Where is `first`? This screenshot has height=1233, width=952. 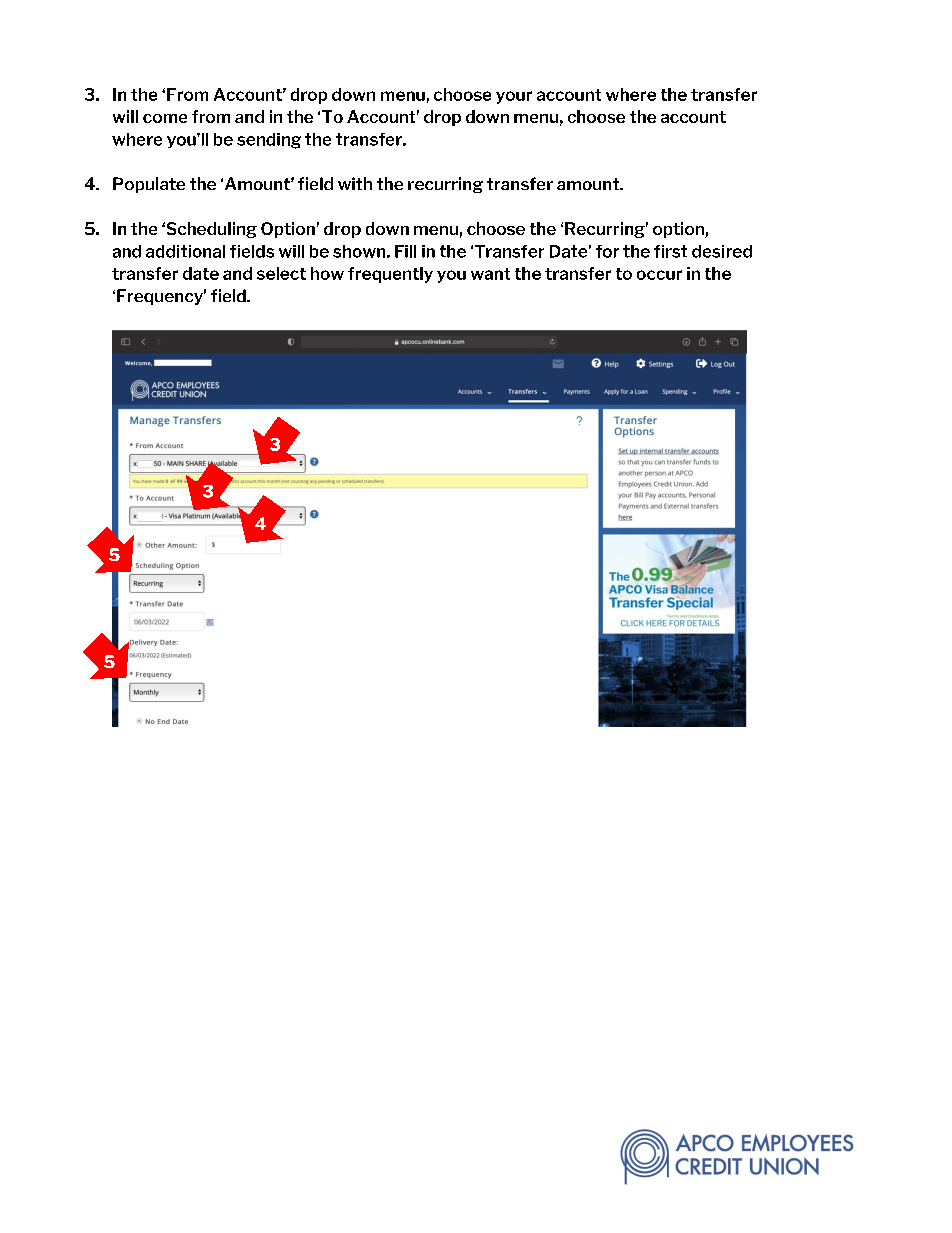
first is located at coordinates (670, 251).
